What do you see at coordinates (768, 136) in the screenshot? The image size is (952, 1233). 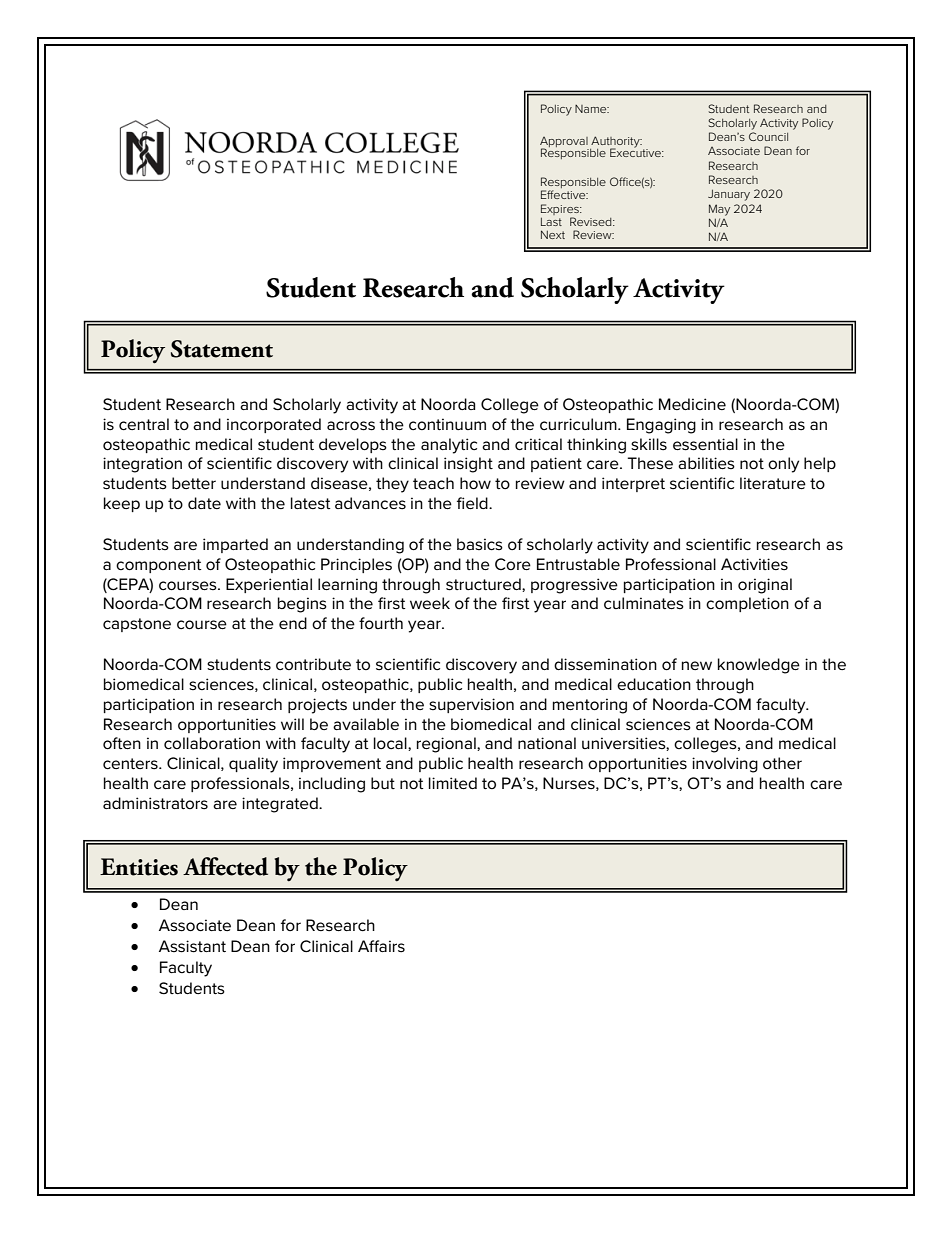 I see `Council` at bounding box center [768, 136].
